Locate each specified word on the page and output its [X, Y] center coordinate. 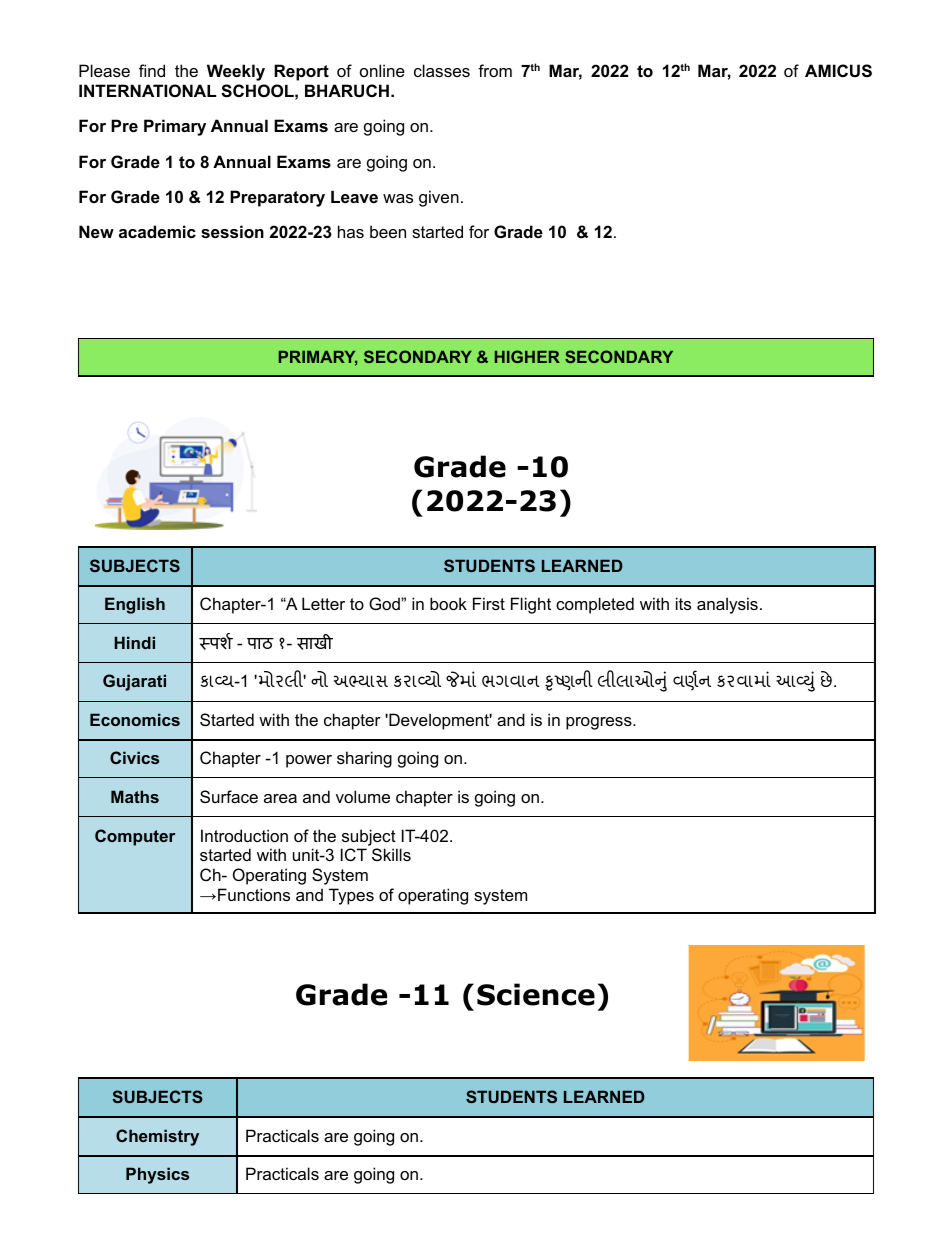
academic [157, 231]
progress [600, 723]
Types [351, 896]
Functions [254, 894]
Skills [391, 854]
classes [442, 70]
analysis [727, 605]
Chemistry [157, 1137]
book [448, 603]
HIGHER [527, 356]
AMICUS [838, 71]
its [683, 603]
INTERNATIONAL [147, 90]
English [135, 605]
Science [536, 994]
